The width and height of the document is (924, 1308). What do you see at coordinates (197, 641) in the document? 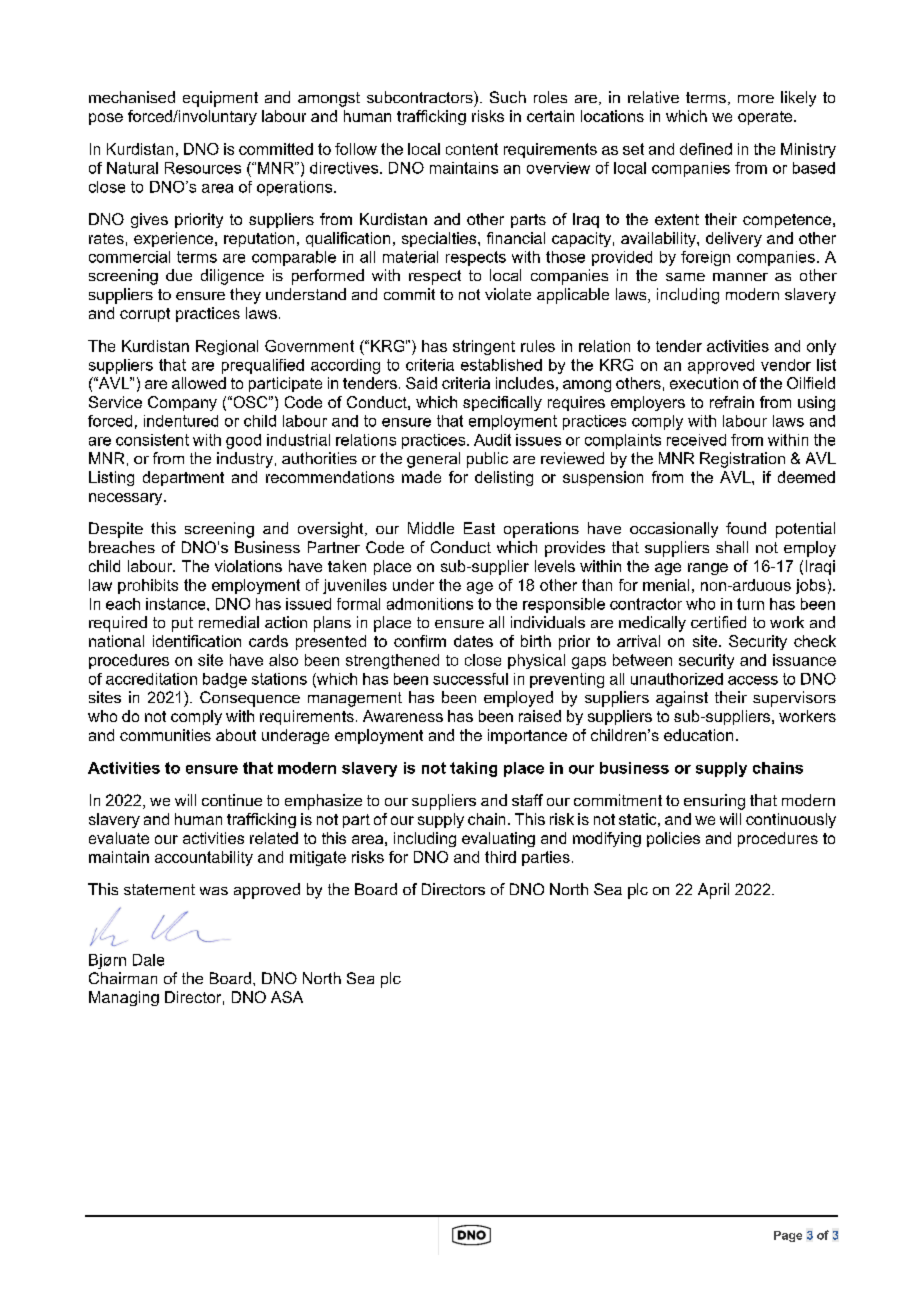
I see `identification` at bounding box center [197, 641].
